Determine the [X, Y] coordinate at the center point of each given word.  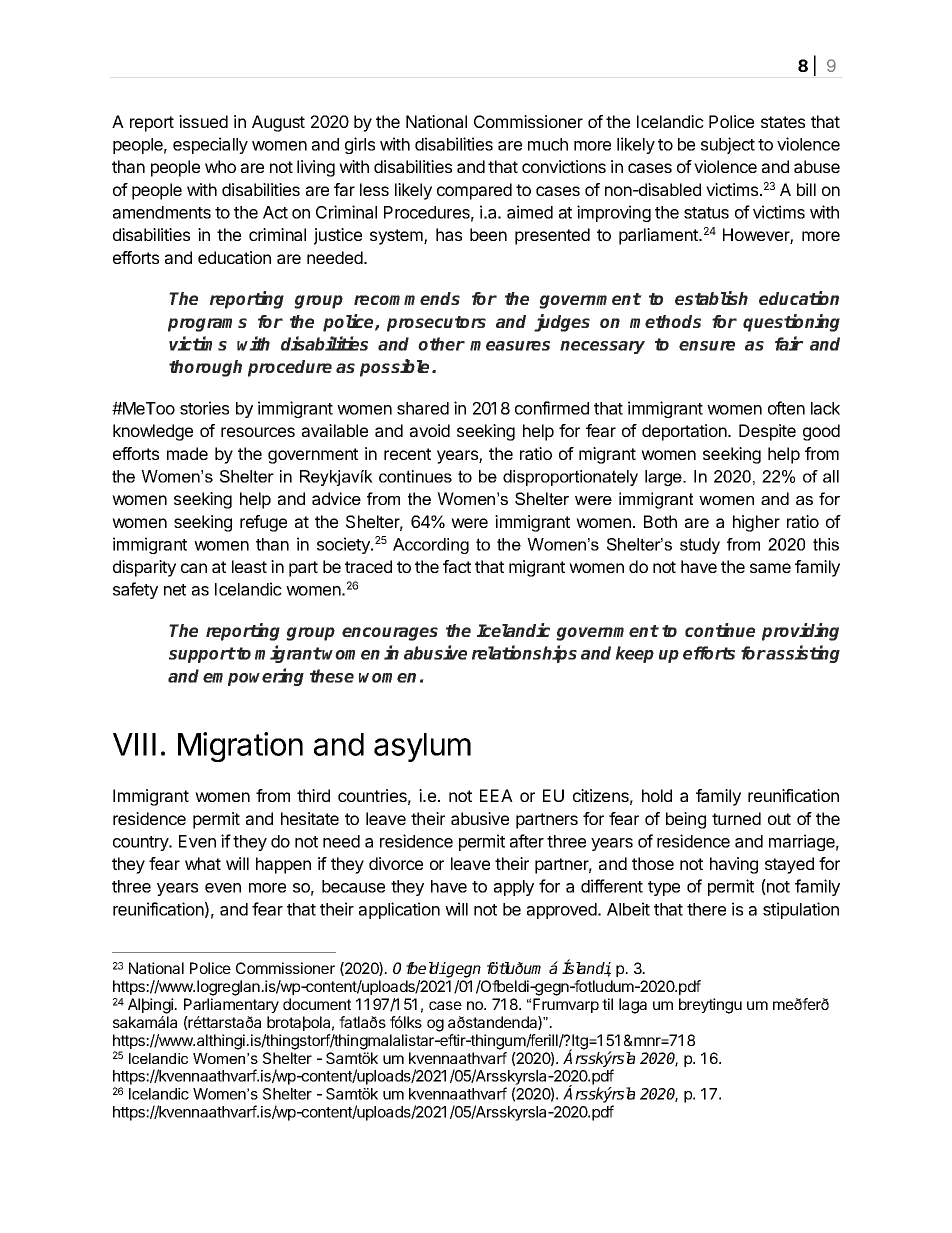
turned [736, 818]
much [548, 144]
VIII [134, 744]
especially [210, 145]
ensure [707, 346]
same [770, 568]
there [706, 909]
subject [728, 145]
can [194, 568]
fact [457, 566]
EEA [496, 795]
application [399, 910]
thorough [205, 368]
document [317, 1004]
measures [510, 346]
